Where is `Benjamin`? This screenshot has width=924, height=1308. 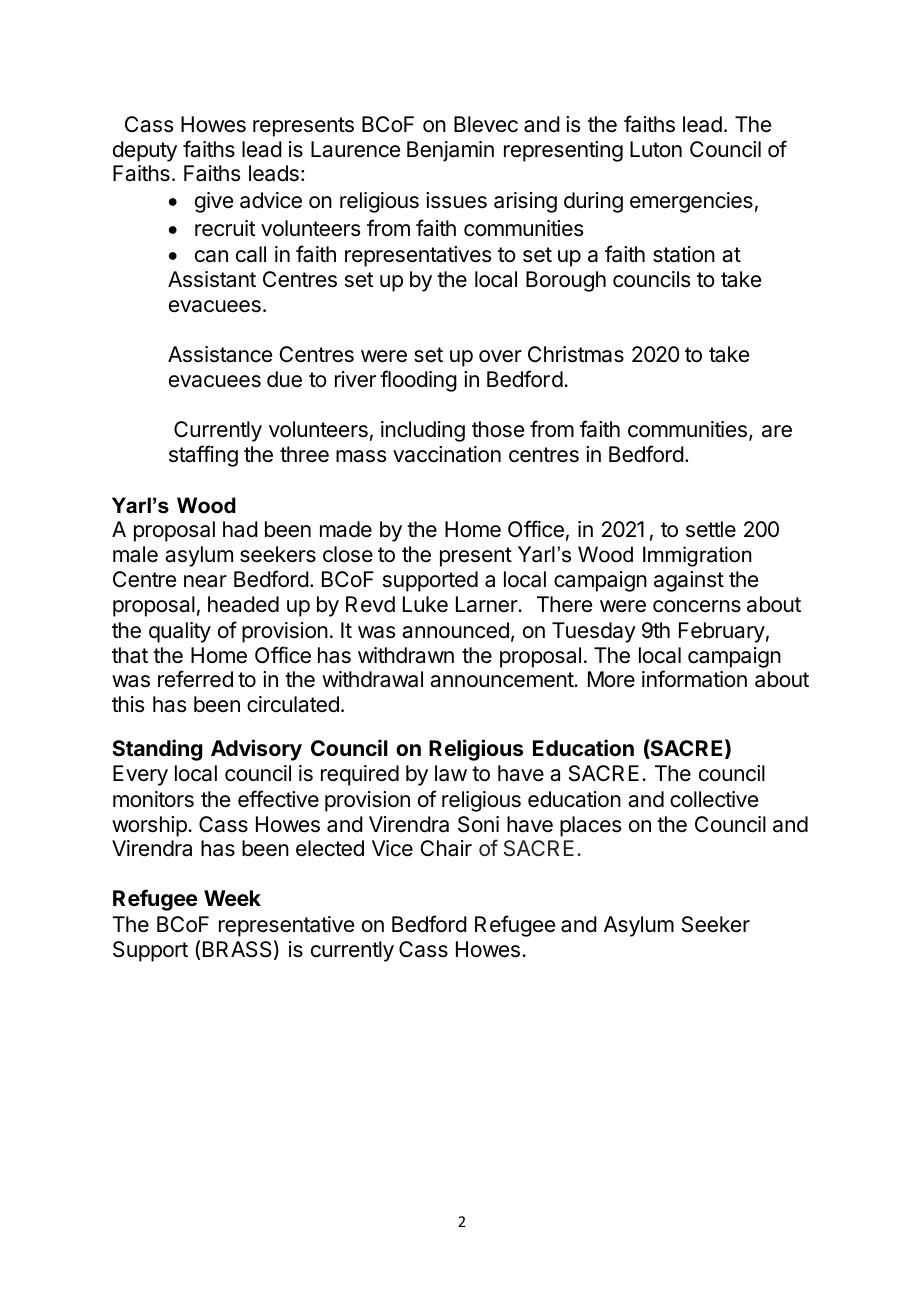 Benjamin is located at coordinates (450, 151).
